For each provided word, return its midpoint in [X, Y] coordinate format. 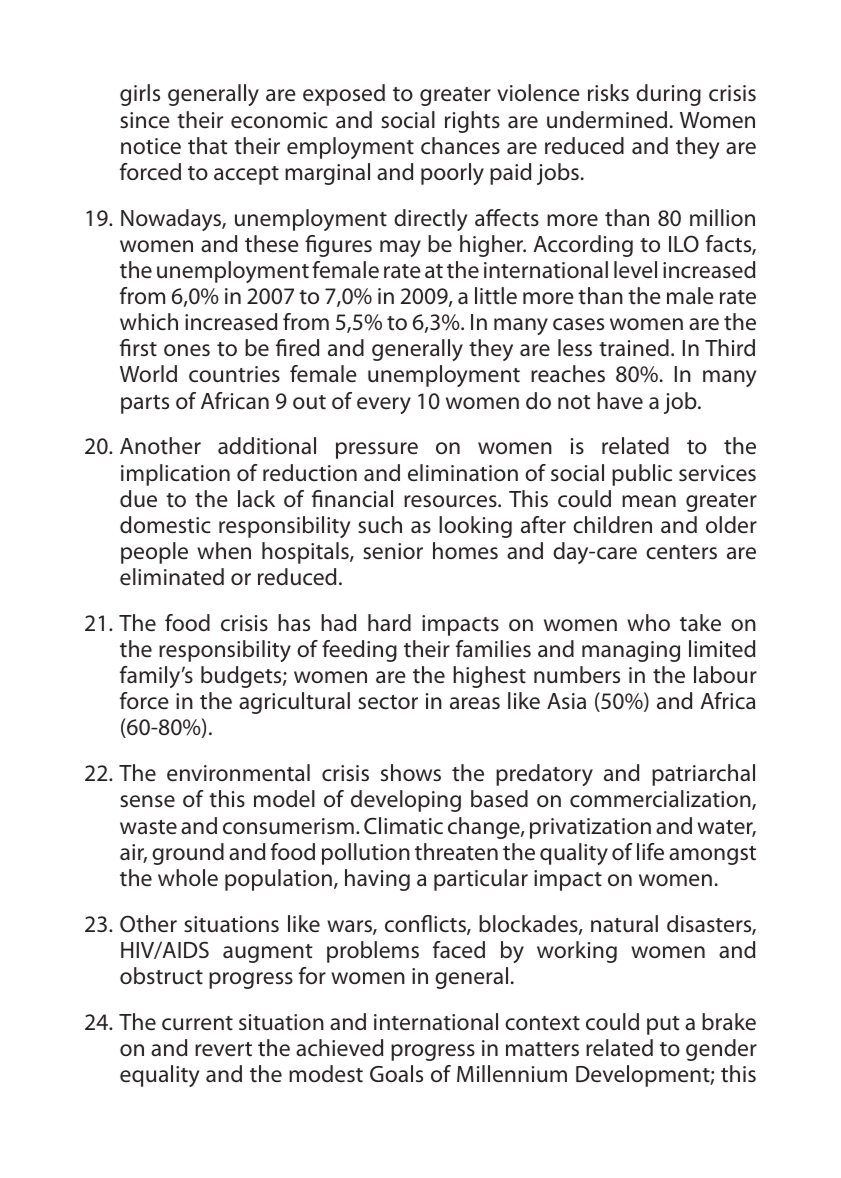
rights [472, 122]
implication [175, 475]
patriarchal [703, 775]
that [208, 146]
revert [223, 1049]
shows [411, 773]
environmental [238, 773]
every [384, 405]
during [668, 95]
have [620, 401]
